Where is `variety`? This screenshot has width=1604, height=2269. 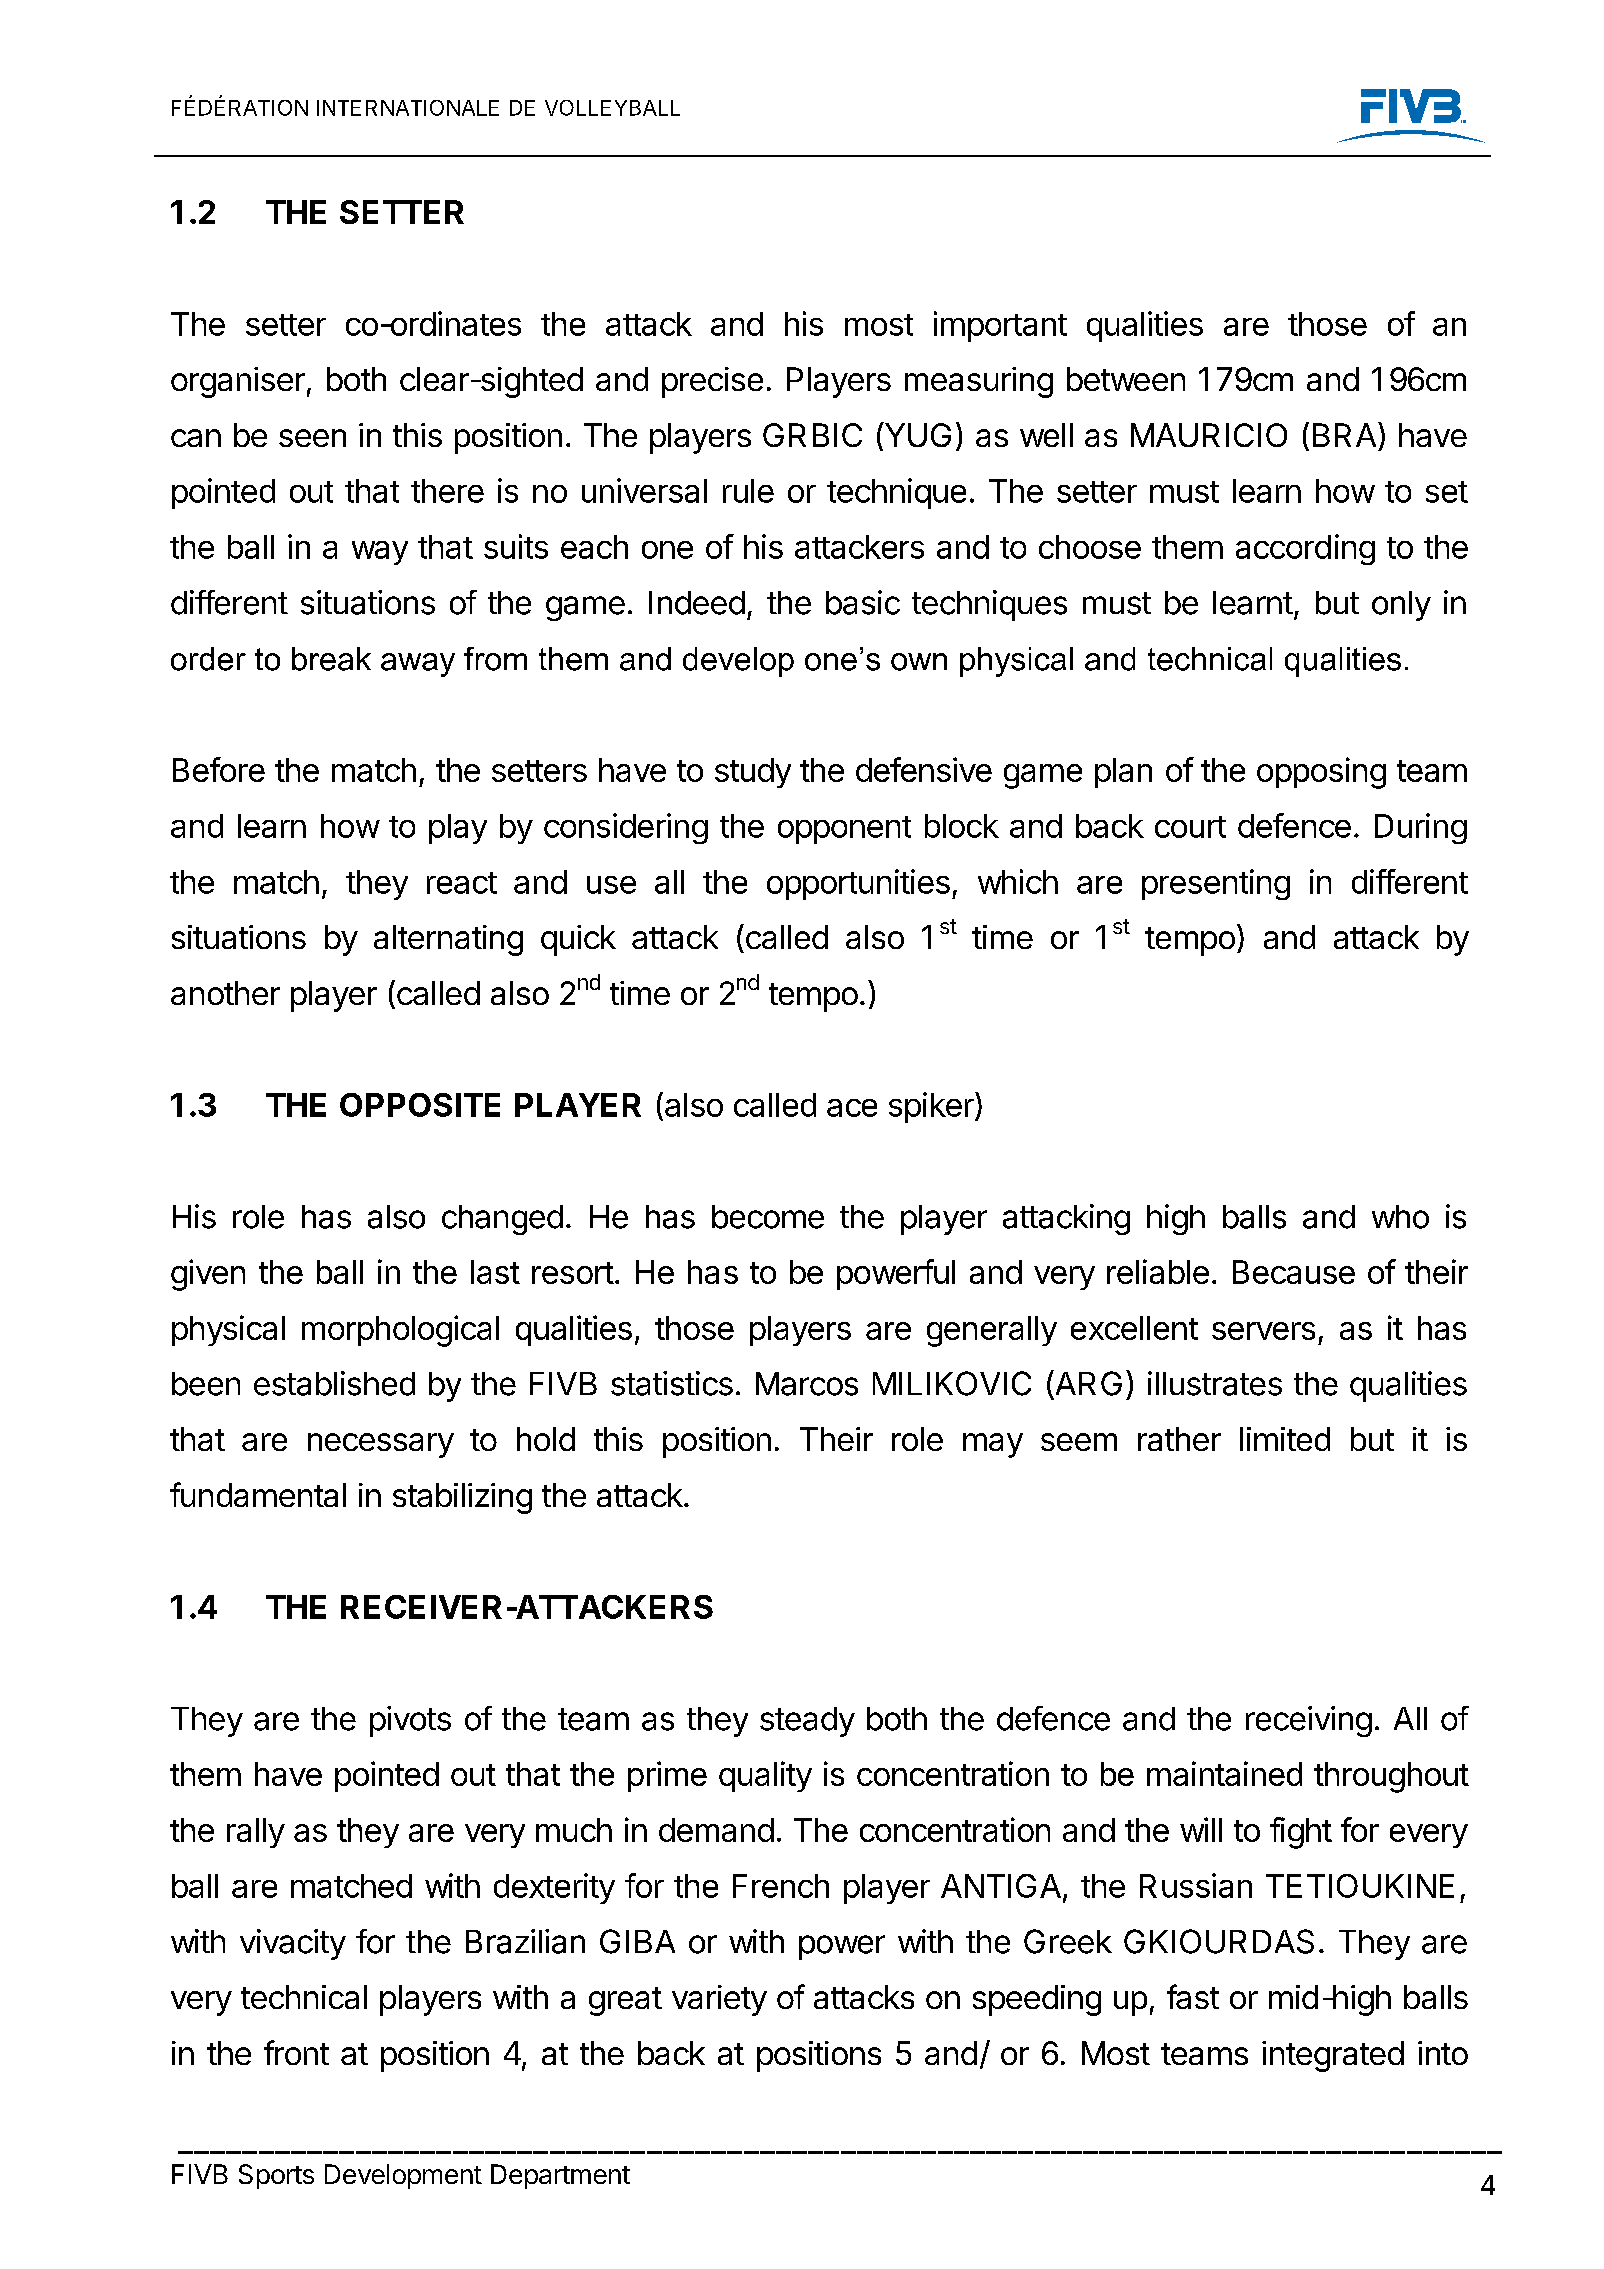
variety is located at coordinates (719, 2000).
